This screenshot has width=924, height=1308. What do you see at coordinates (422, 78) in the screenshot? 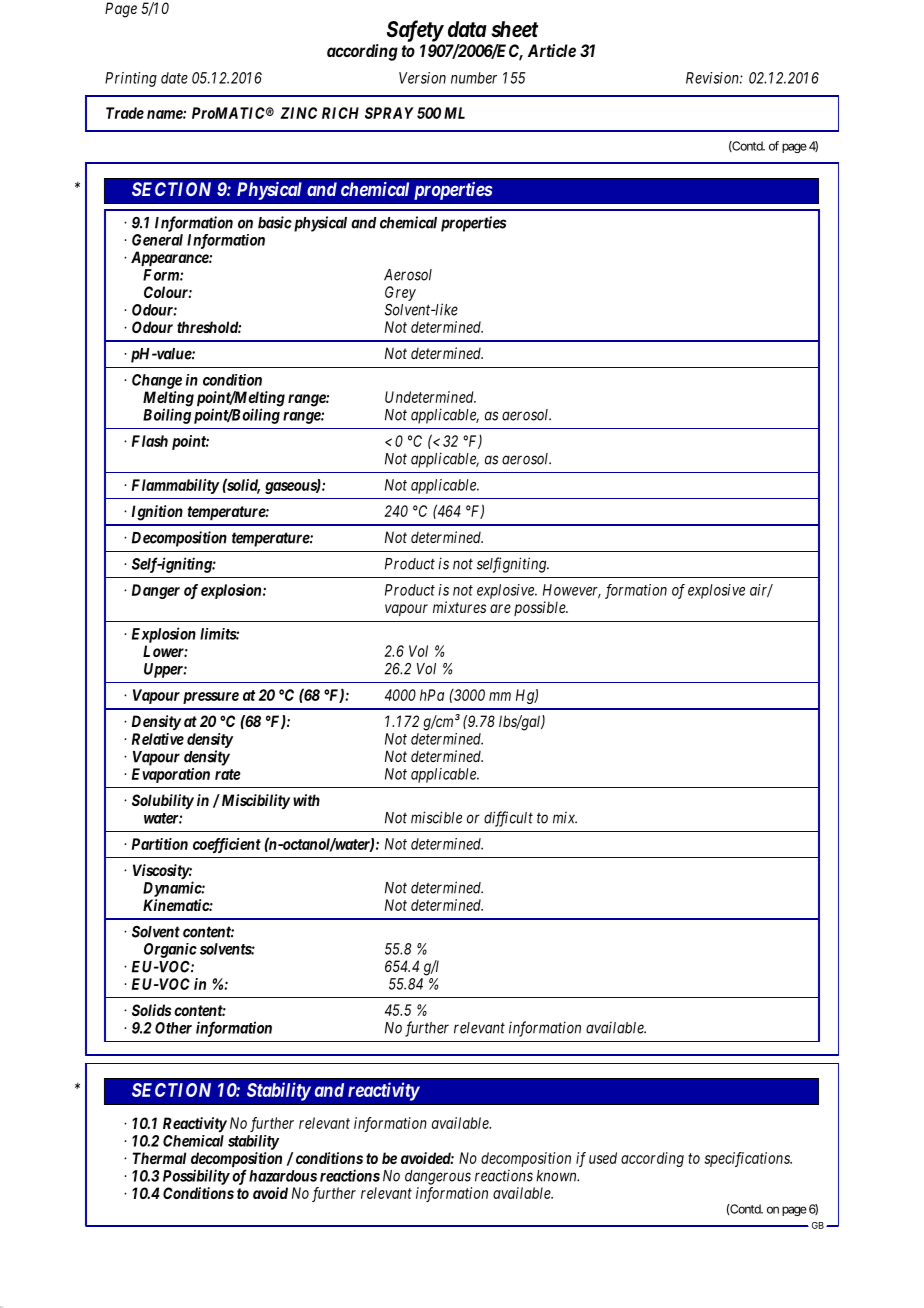
I see `Version` at bounding box center [422, 78].
